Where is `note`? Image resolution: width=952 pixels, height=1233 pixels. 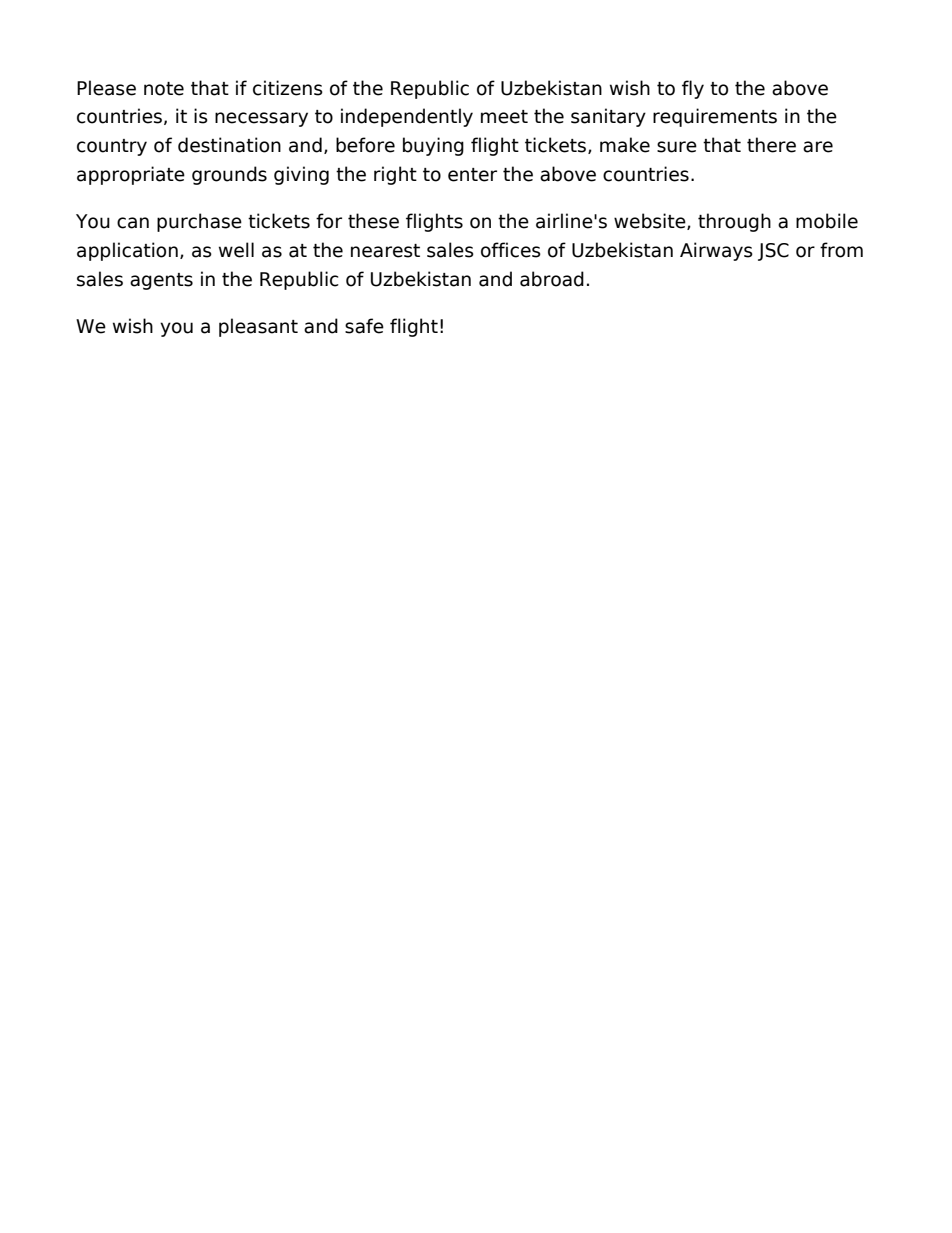 note is located at coordinates (164, 89).
